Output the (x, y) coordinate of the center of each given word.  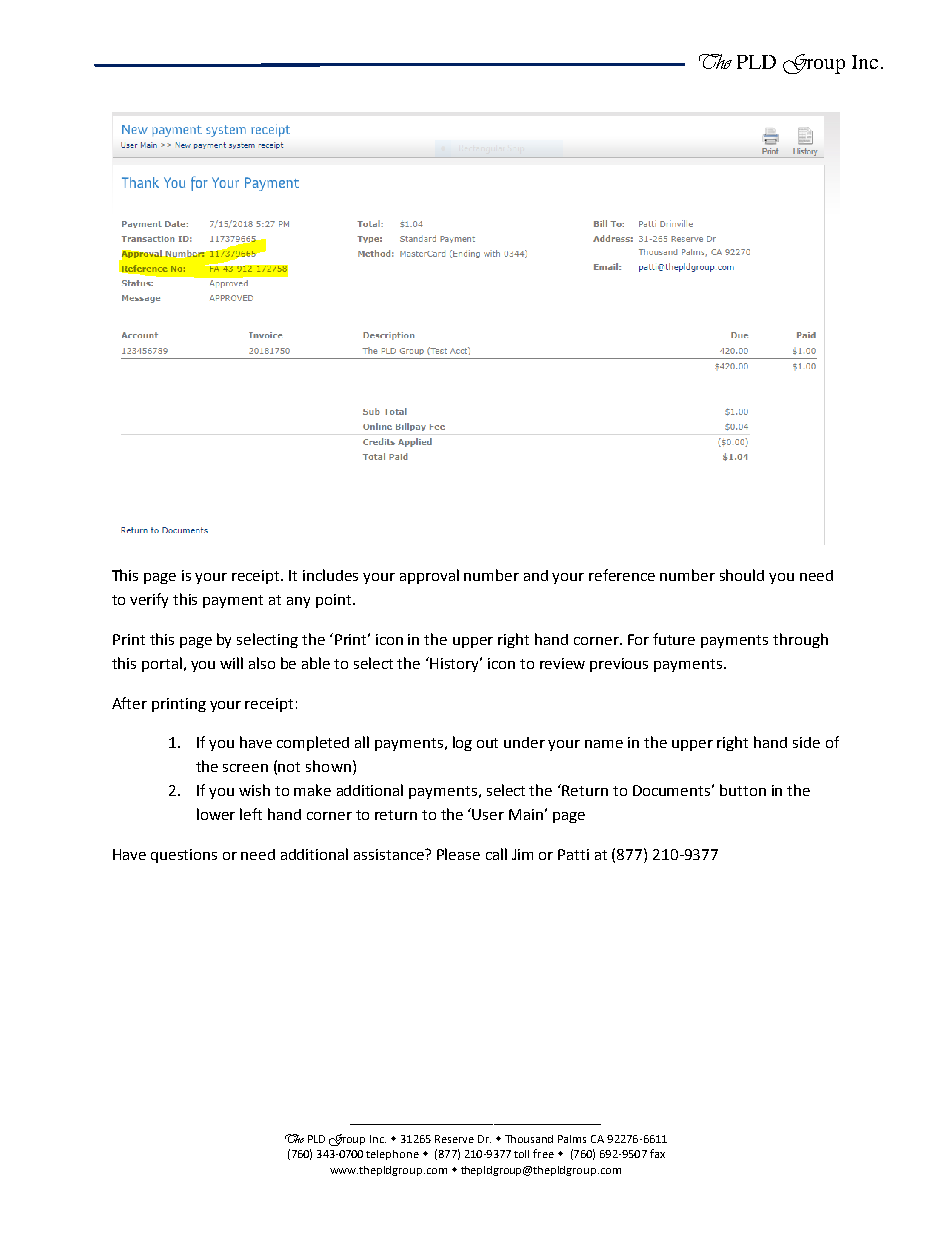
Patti (573, 854)
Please (458, 854)
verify (149, 600)
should (742, 575)
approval (429, 576)
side (806, 742)
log (462, 743)
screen (245, 768)
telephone (392, 1155)
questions (184, 856)
